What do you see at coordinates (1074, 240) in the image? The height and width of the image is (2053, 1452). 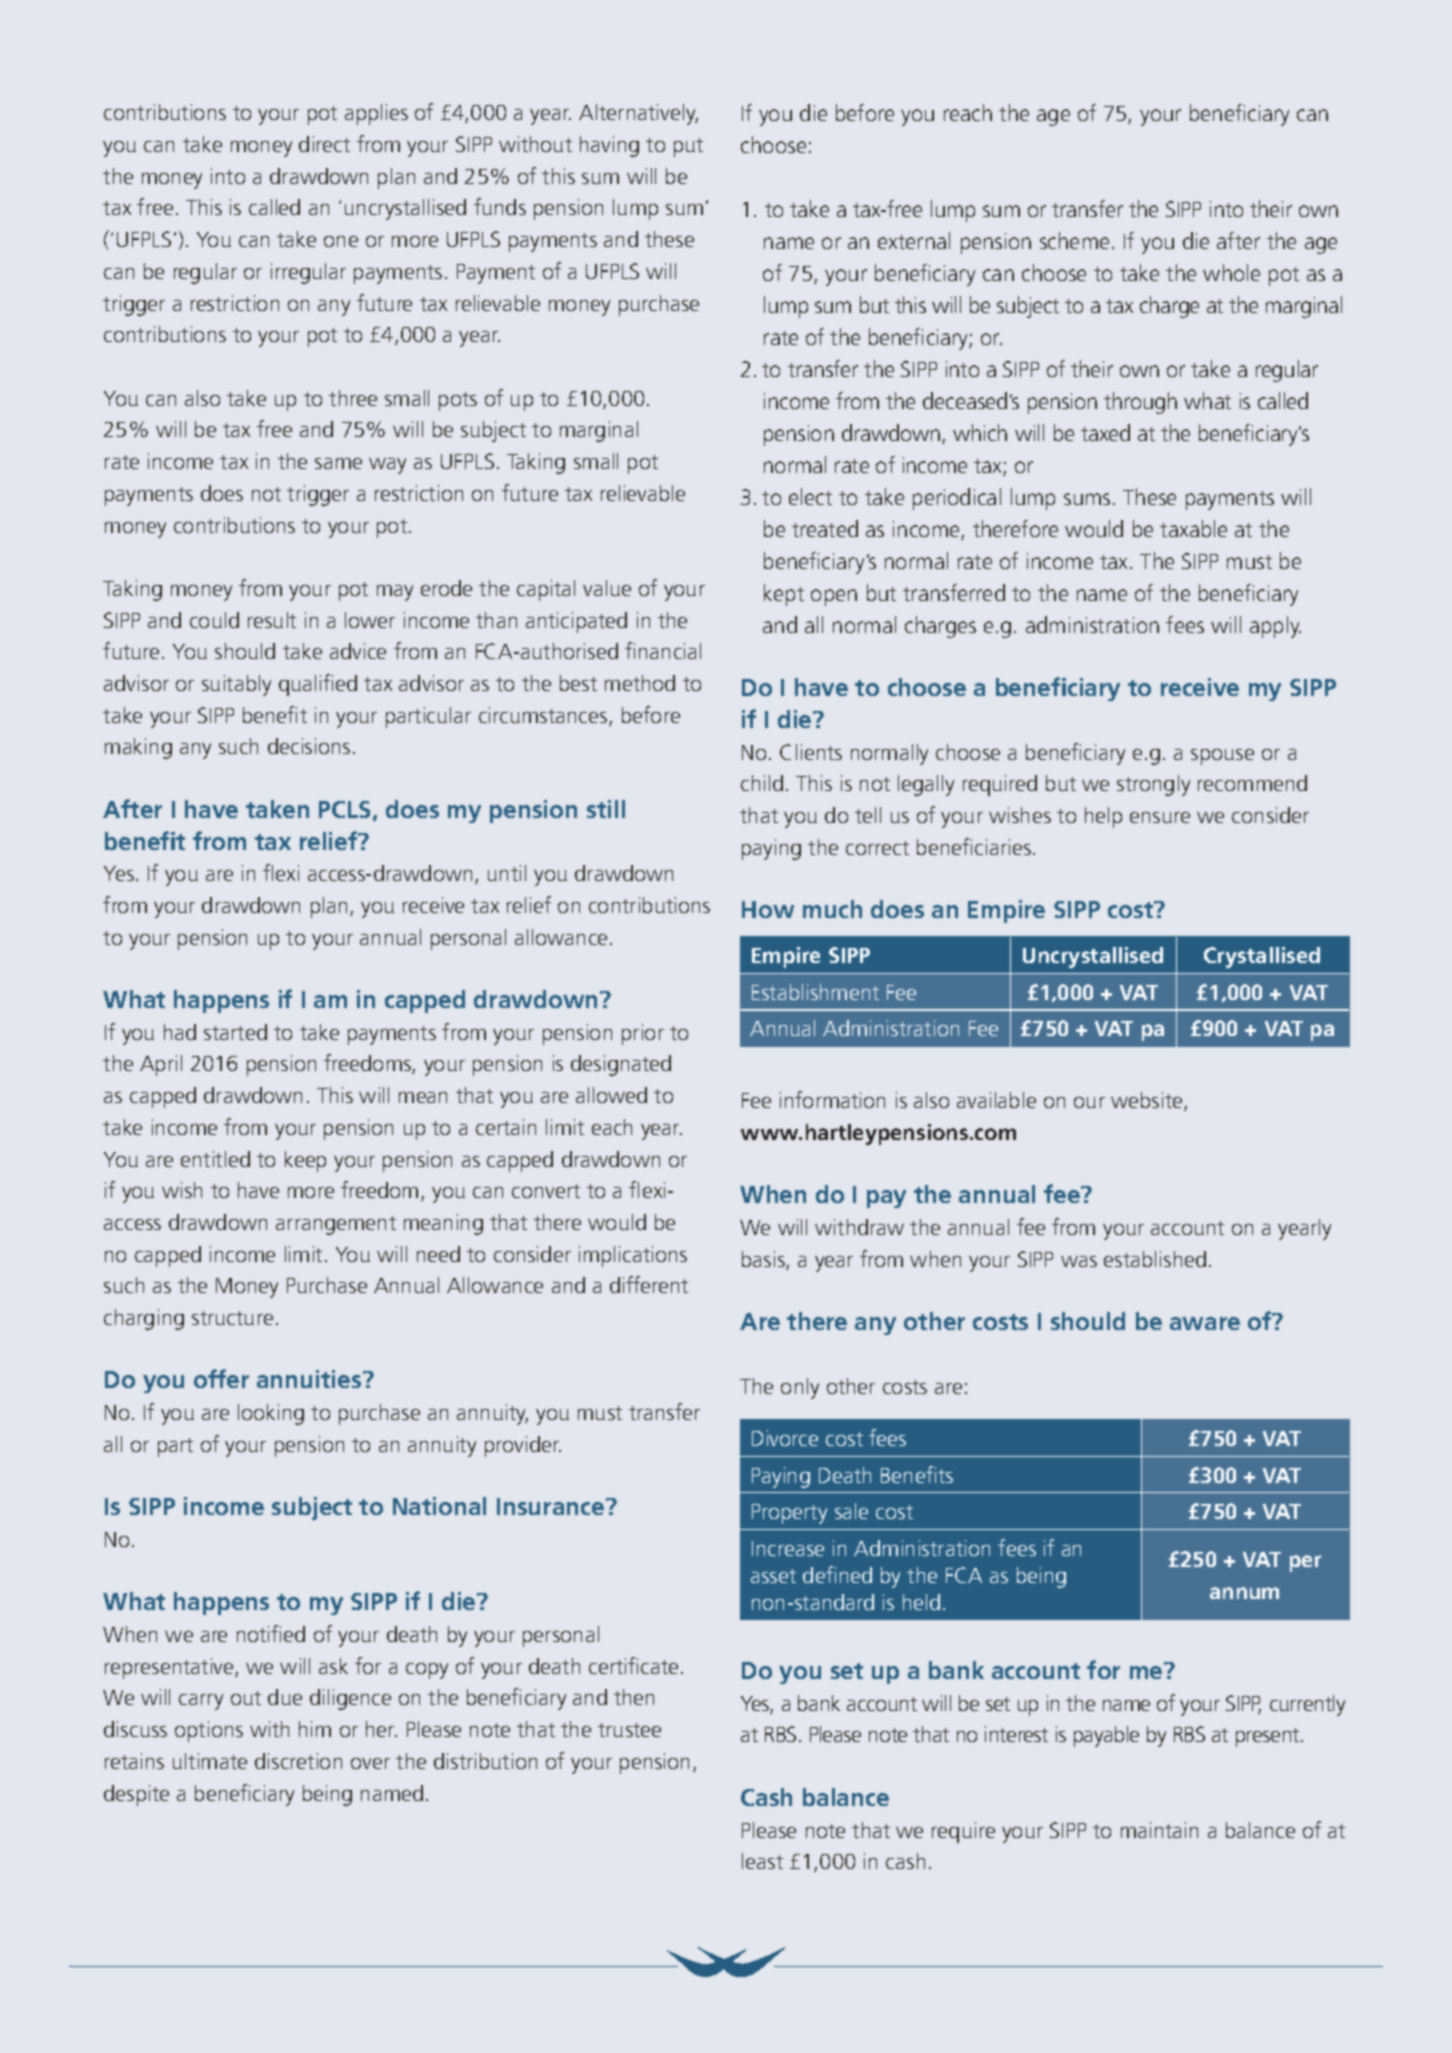 I see `scheme` at bounding box center [1074, 240].
